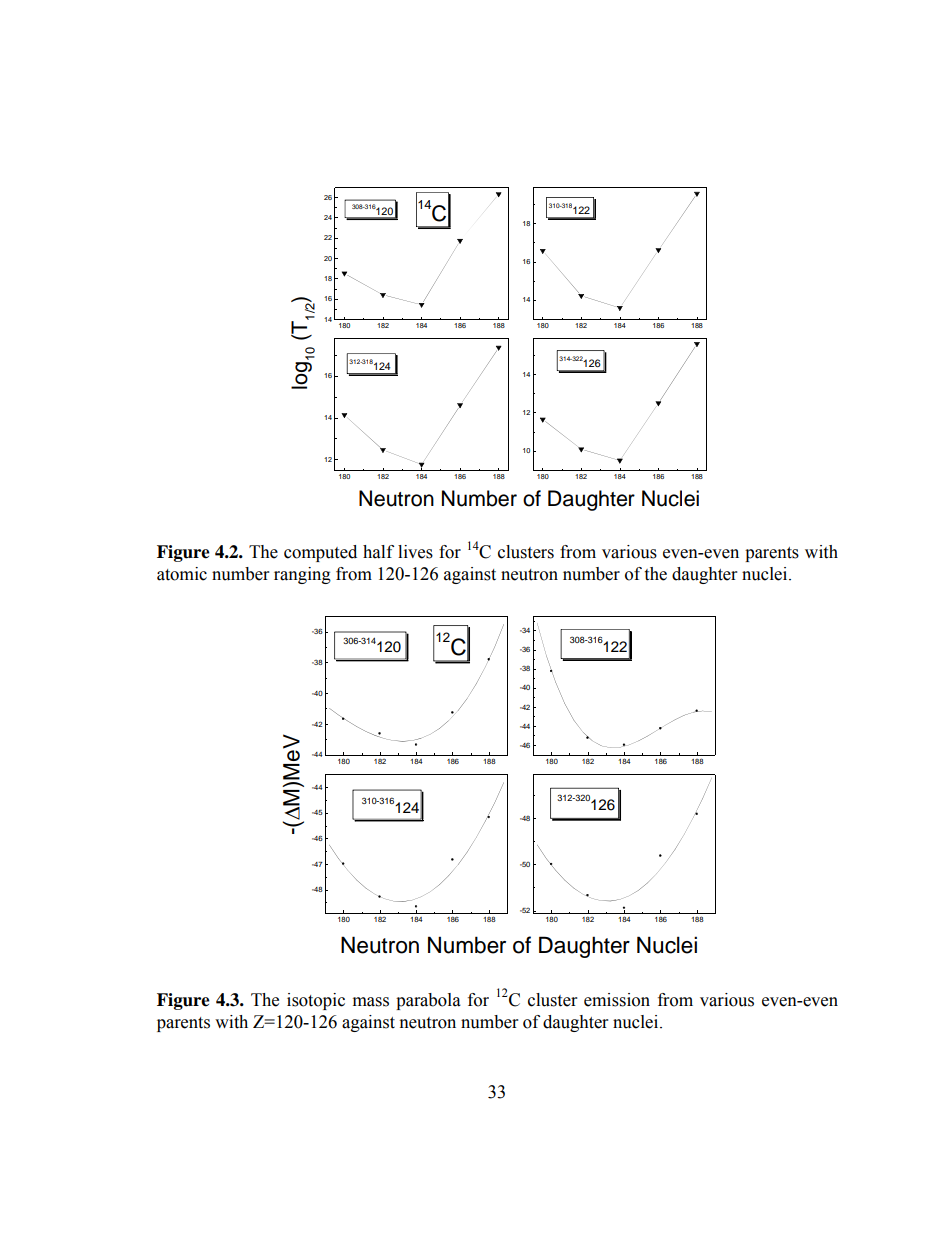  I want to click on emission, so click(617, 1000).
